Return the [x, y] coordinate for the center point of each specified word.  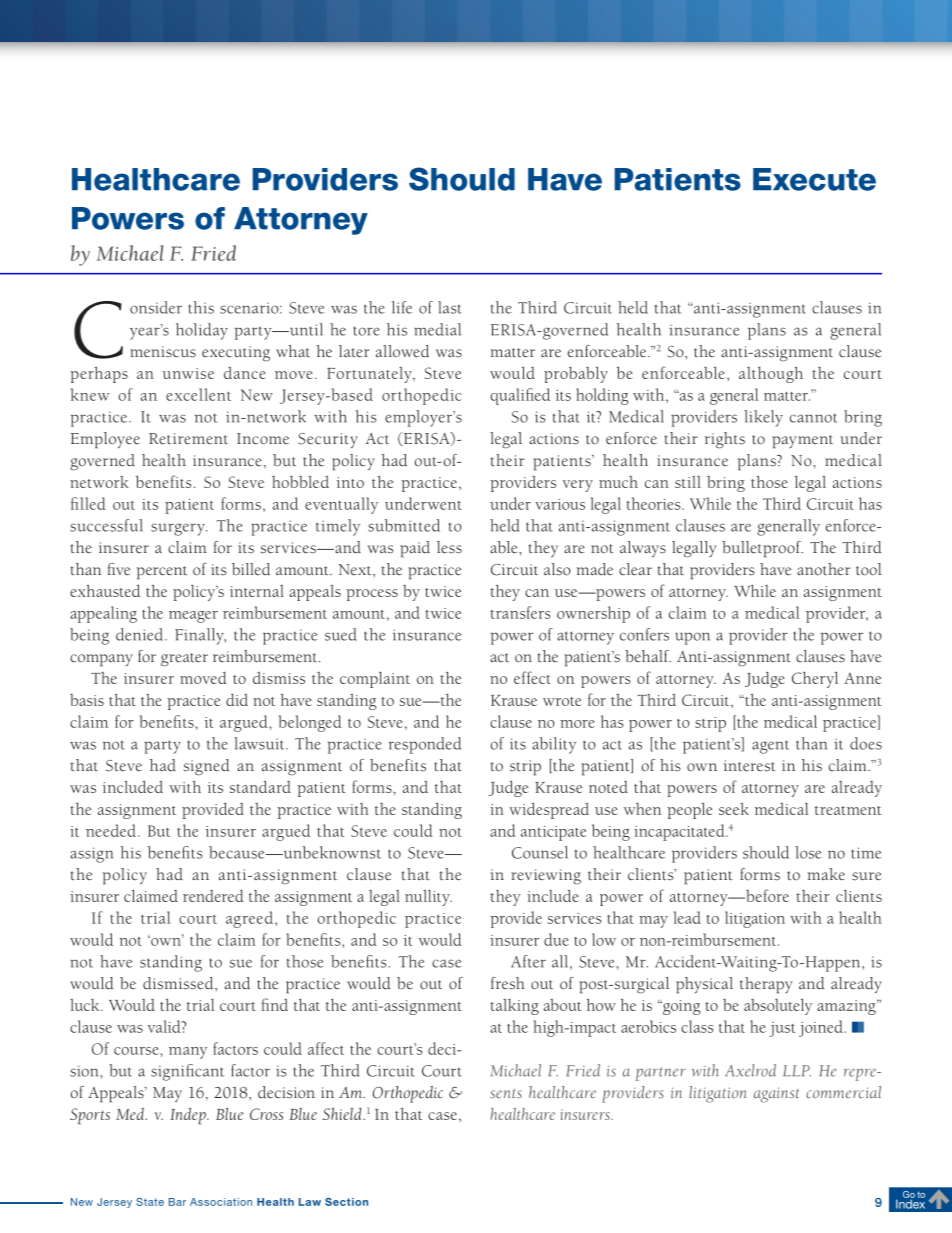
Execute [814, 179]
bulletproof [762, 549]
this [201, 307]
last [450, 307]
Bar [177, 1202]
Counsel [540, 852]
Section [346, 1202]
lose [808, 852]
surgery [179, 529]
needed [111, 830]
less [449, 547]
